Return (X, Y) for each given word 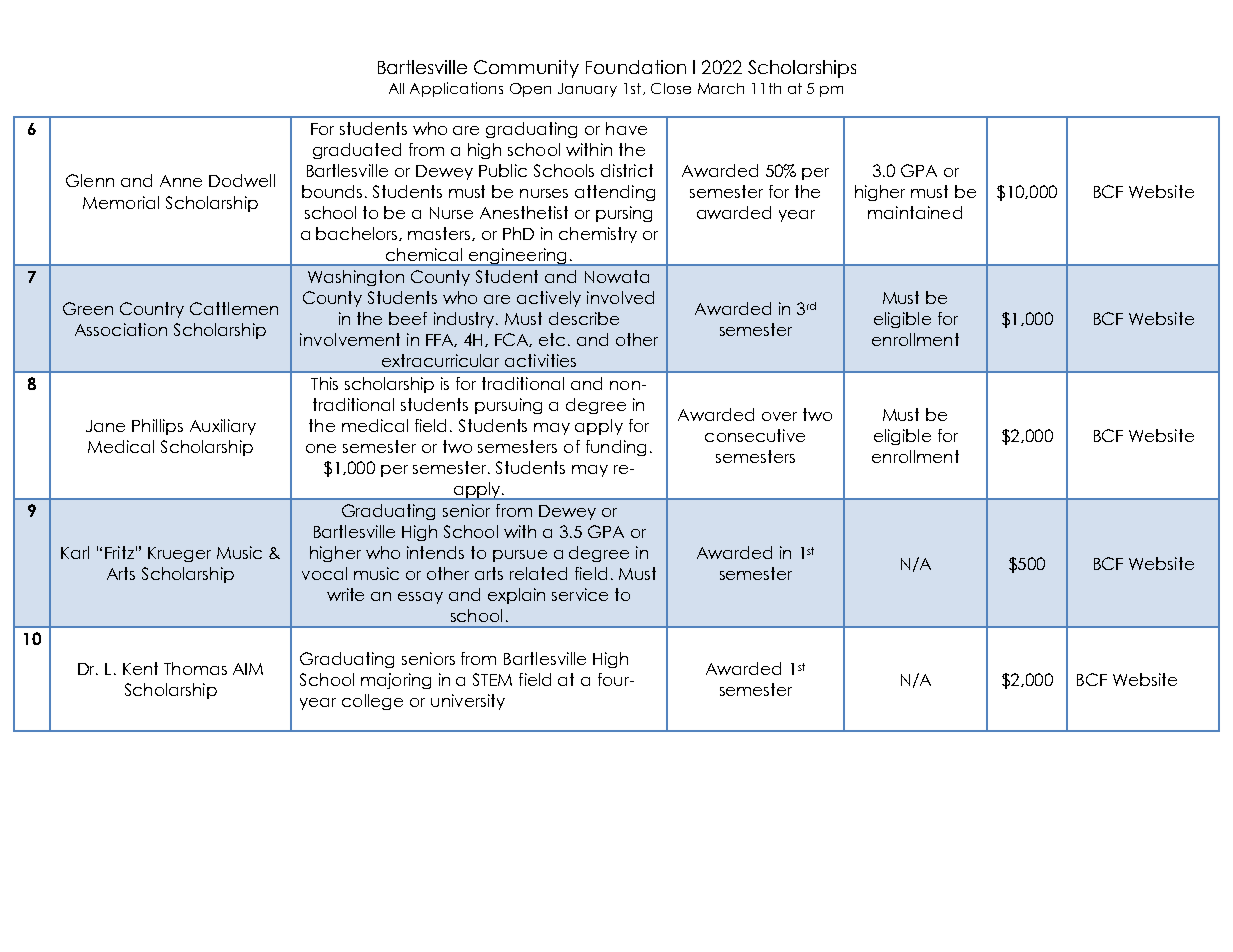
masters (440, 234)
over (779, 416)
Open (530, 90)
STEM (492, 679)
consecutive (755, 435)
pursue (520, 556)
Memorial (121, 202)
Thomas (195, 668)
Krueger (179, 554)
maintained (915, 212)
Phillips (157, 427)
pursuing (508, 406)
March (721, 88)
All (396, 88)
